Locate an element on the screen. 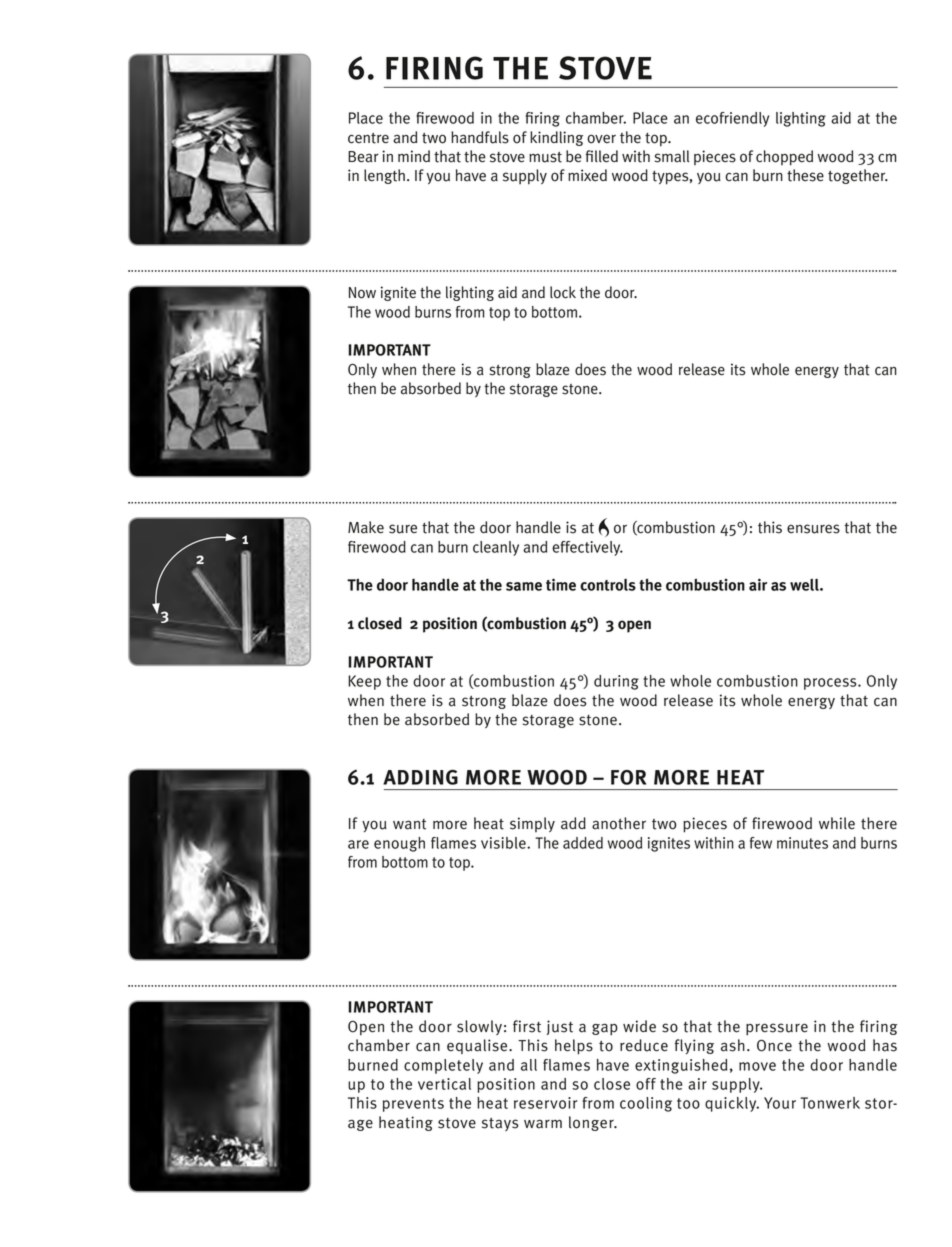  mind is located at coordinates (414, 156).
